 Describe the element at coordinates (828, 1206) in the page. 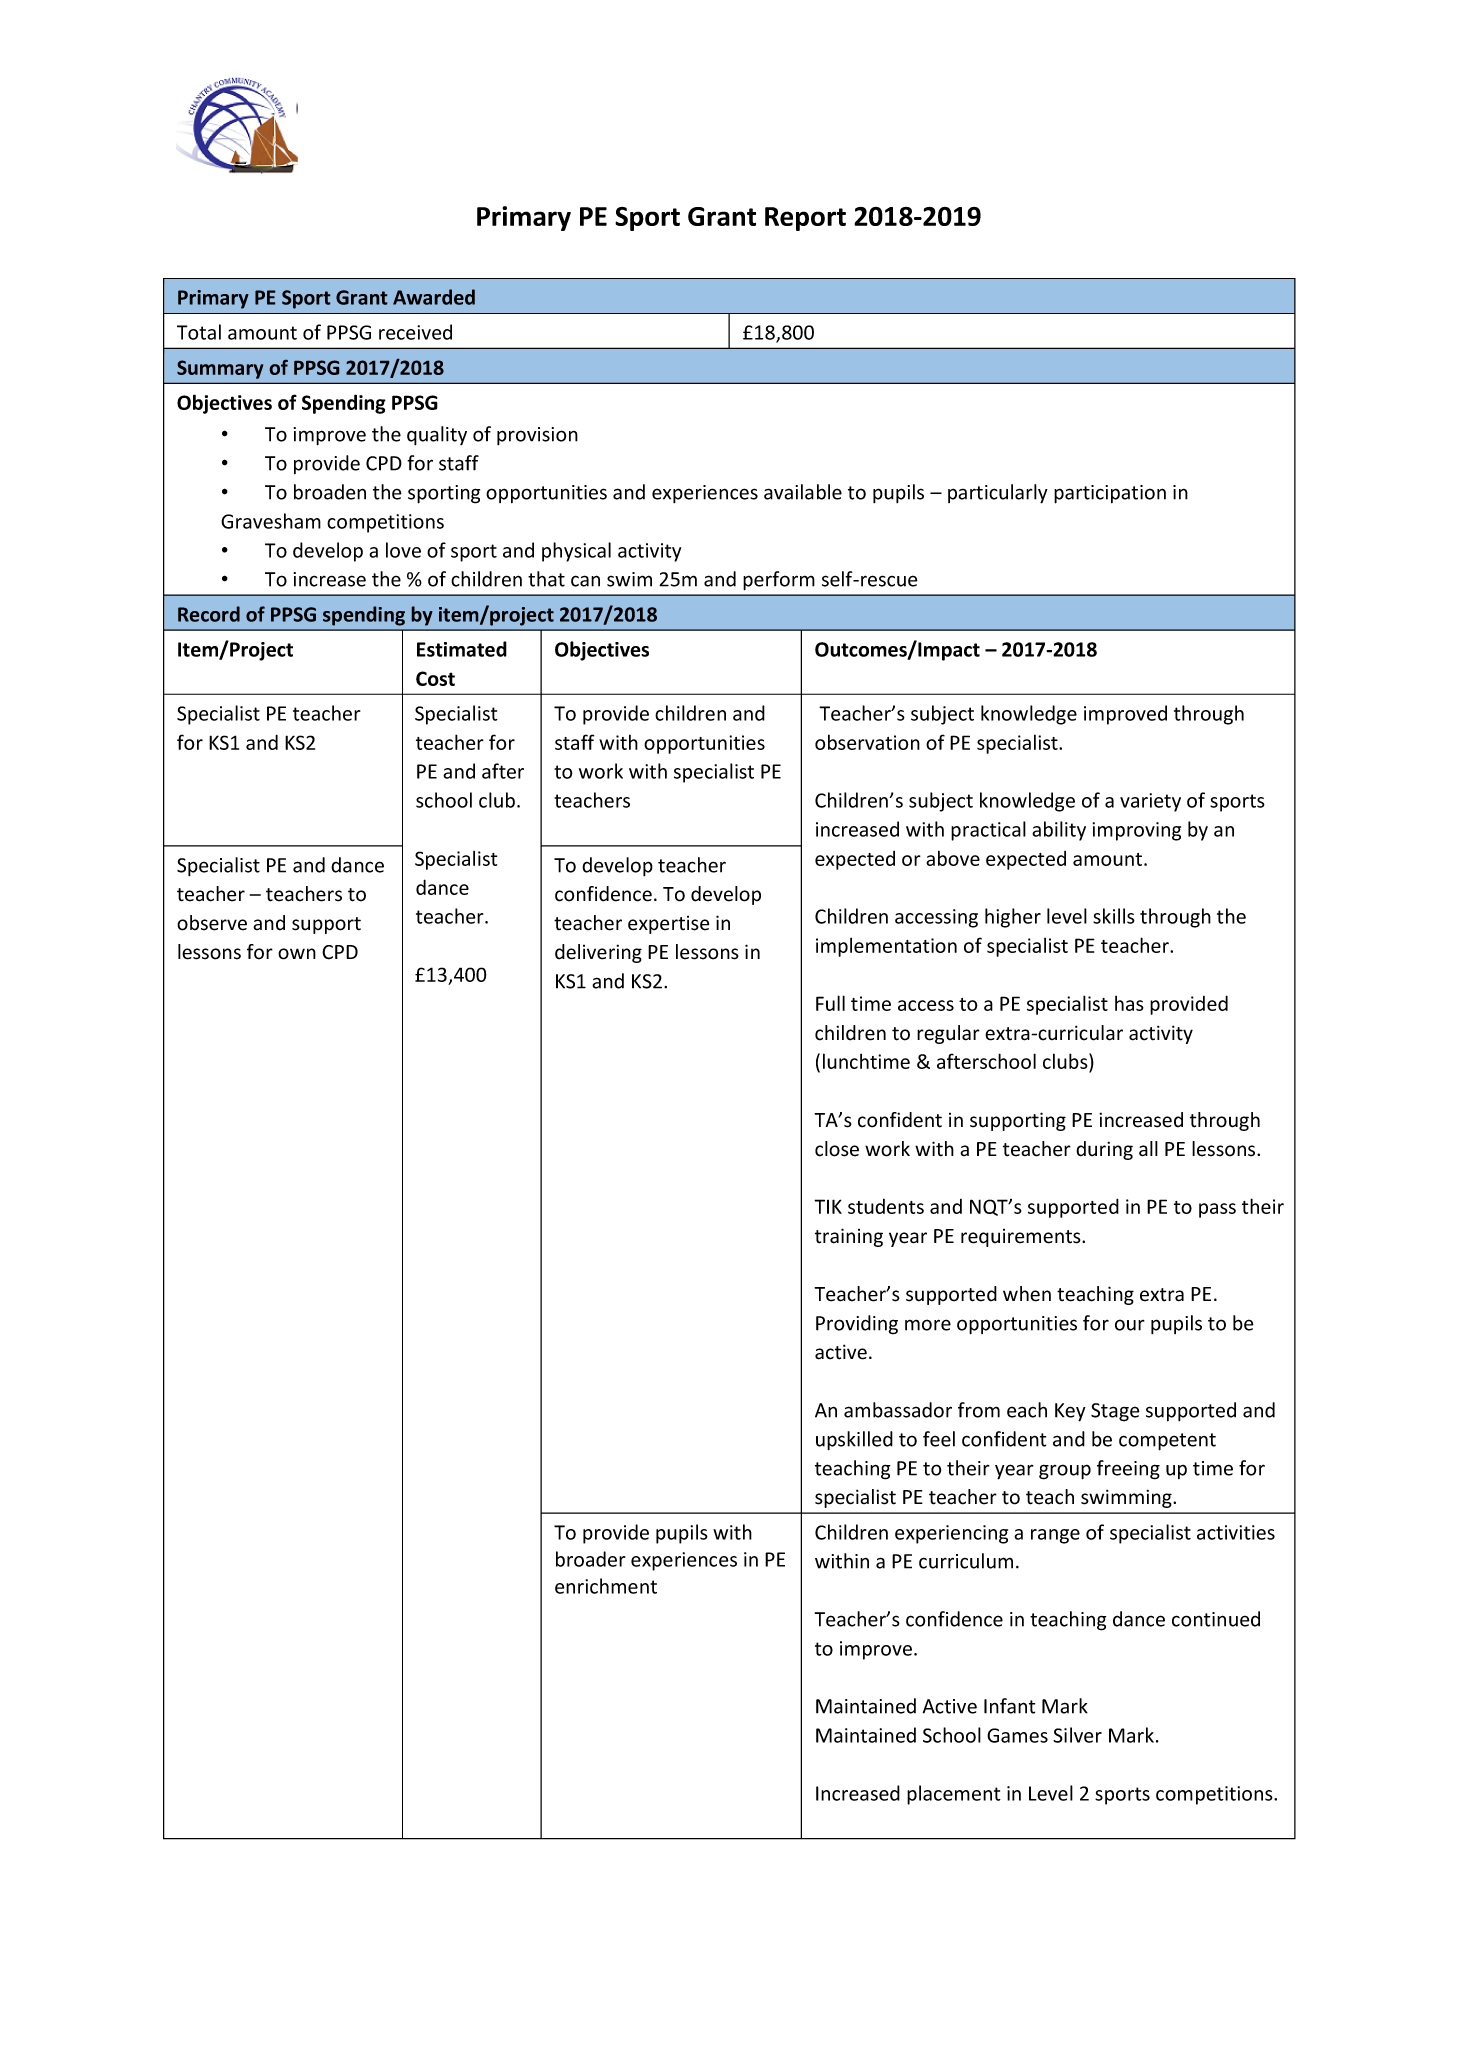

I see `TIK` at that location.
